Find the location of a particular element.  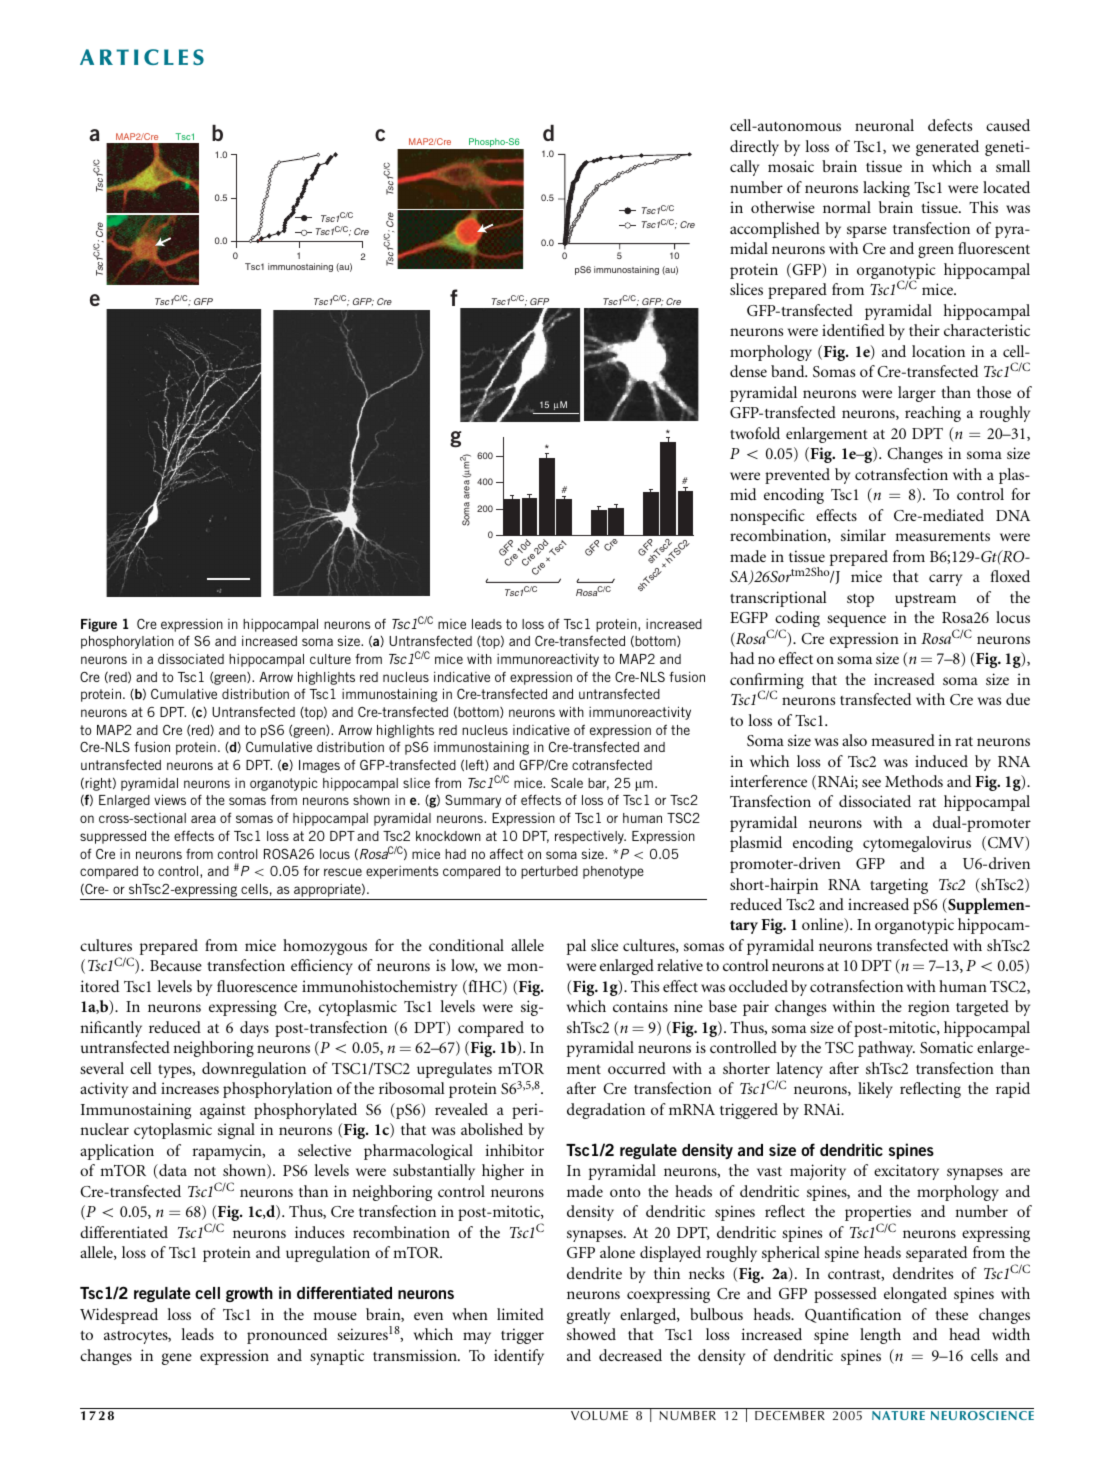

conditional is located at coordinates (466, 945).
